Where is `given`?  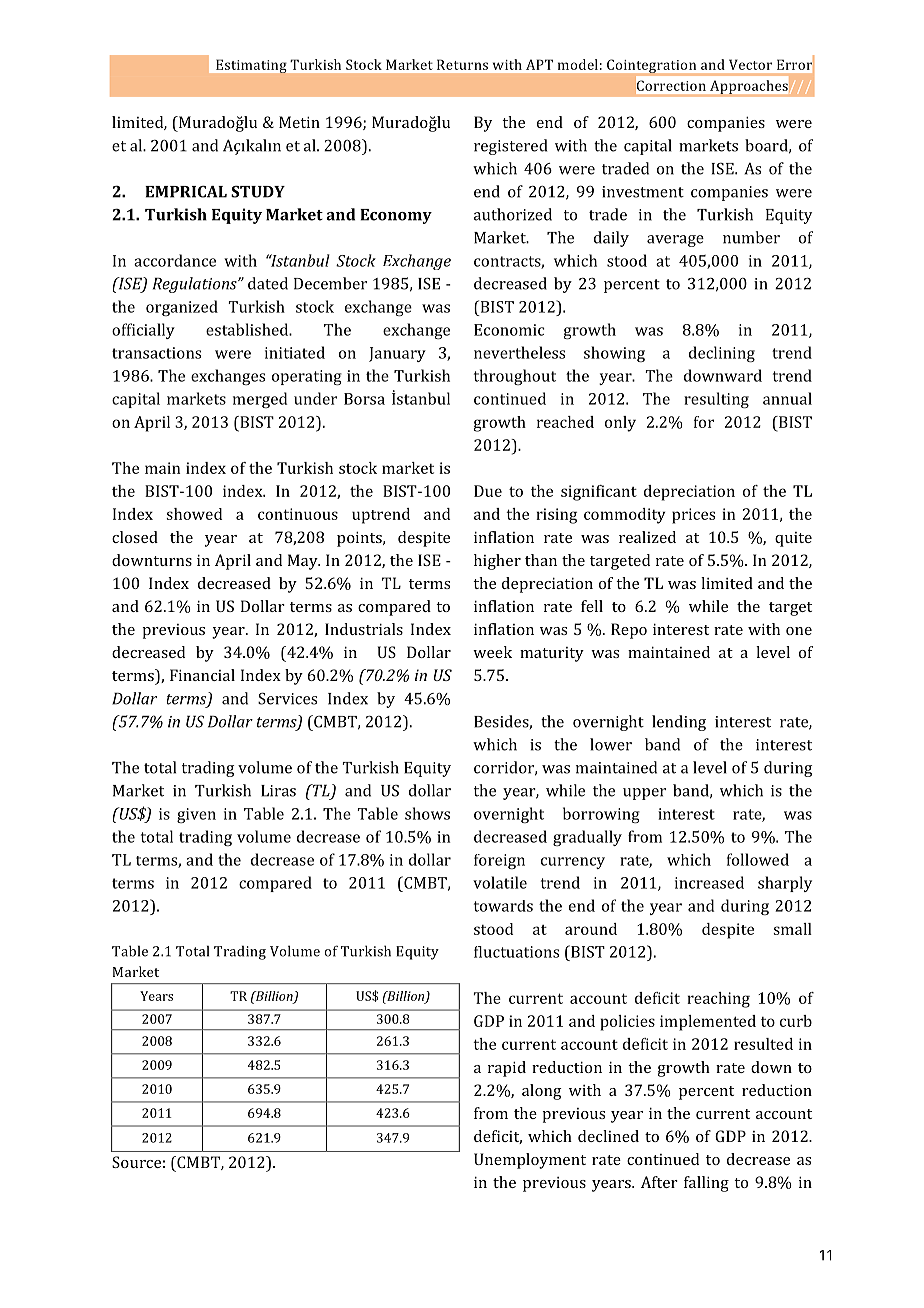
given is located at coordinates (196, 815).
